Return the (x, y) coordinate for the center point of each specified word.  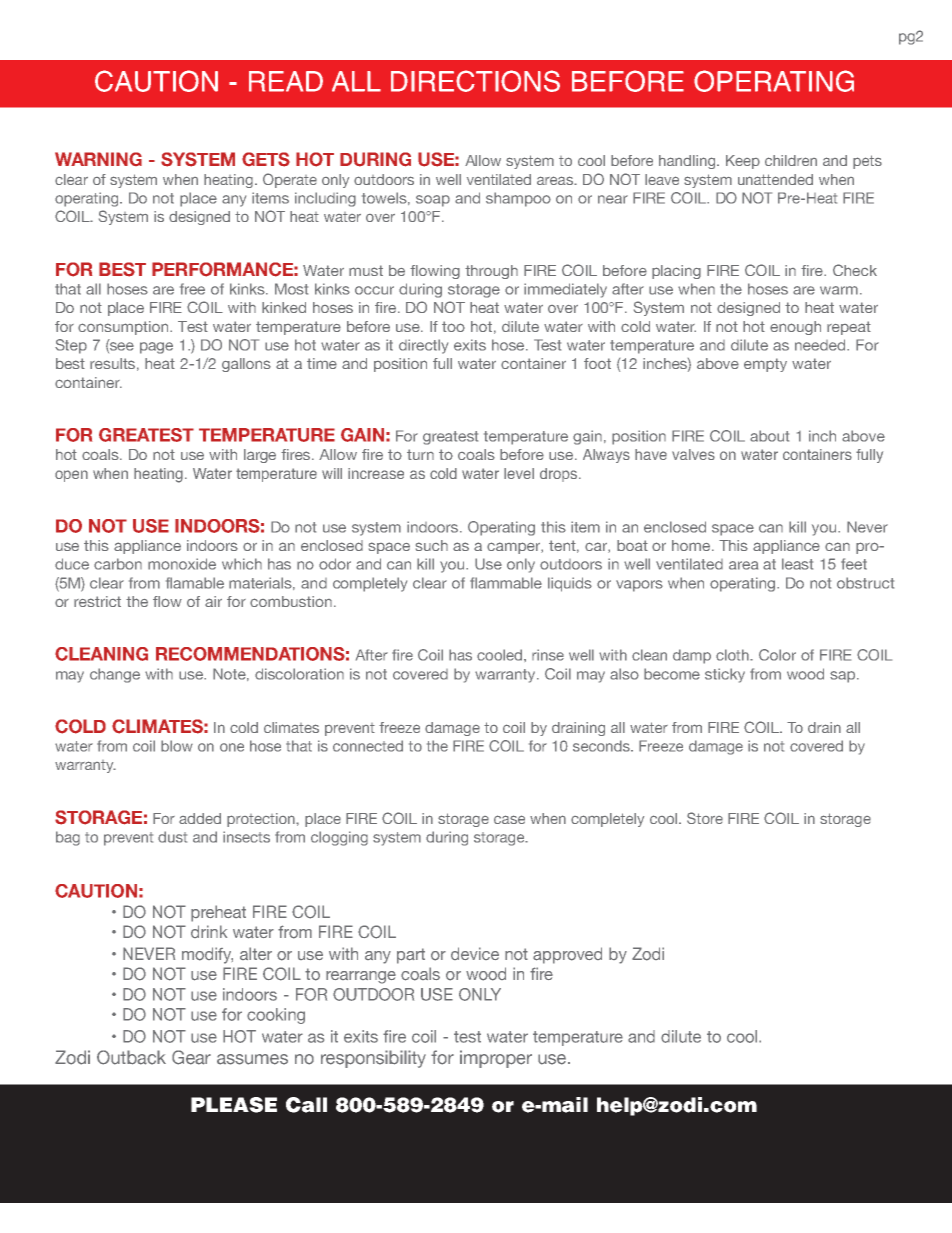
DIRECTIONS (475, 81)
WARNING (98, 159)
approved (567, 955)
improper (496, 1059)
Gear (191, 1057)
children (791, 160)
